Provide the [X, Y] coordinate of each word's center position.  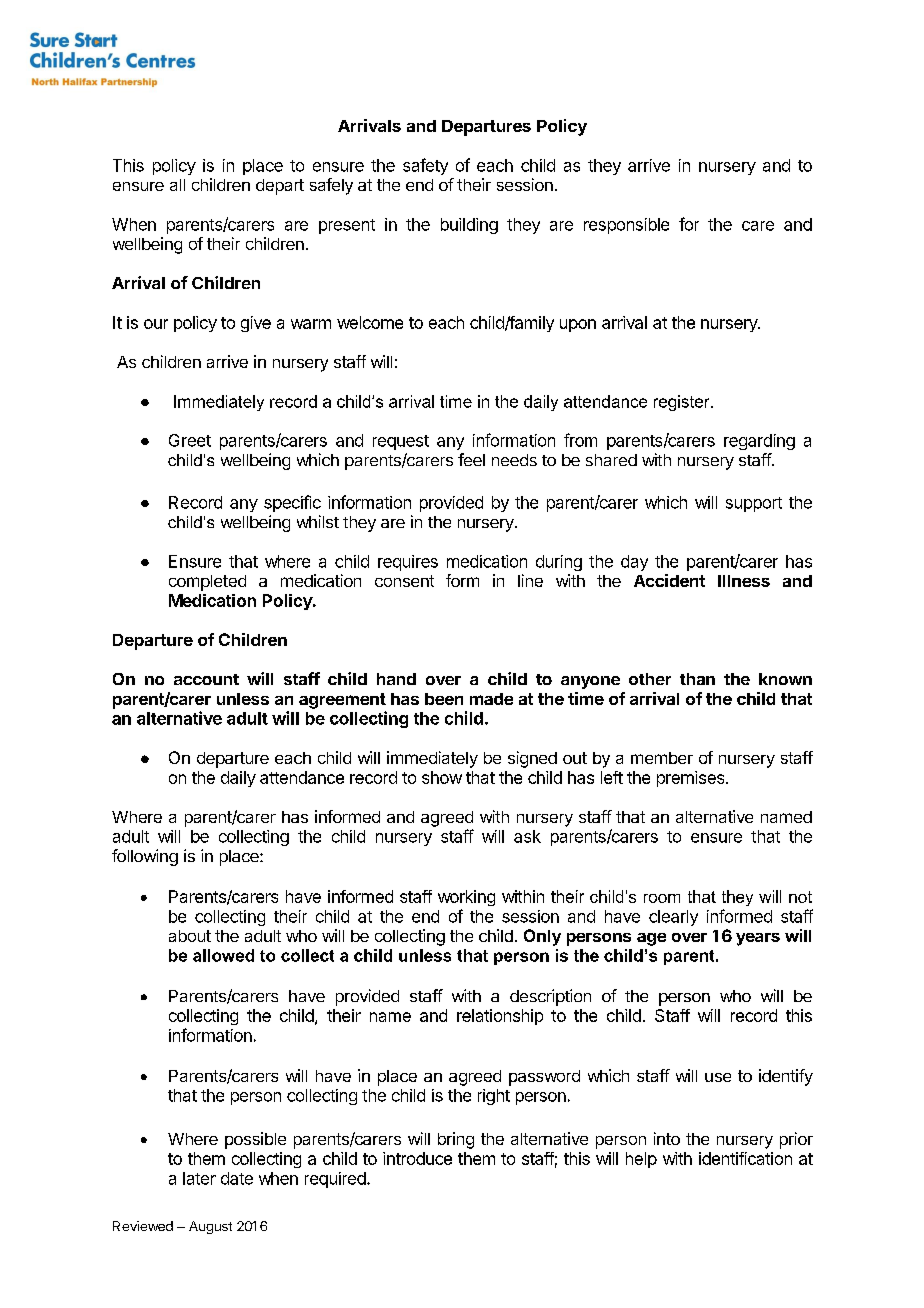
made [491, 699]
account [206, 679]
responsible [626, 226]
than [697, 679]
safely [331, 186]
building [469, 226]
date [237, 1178]
